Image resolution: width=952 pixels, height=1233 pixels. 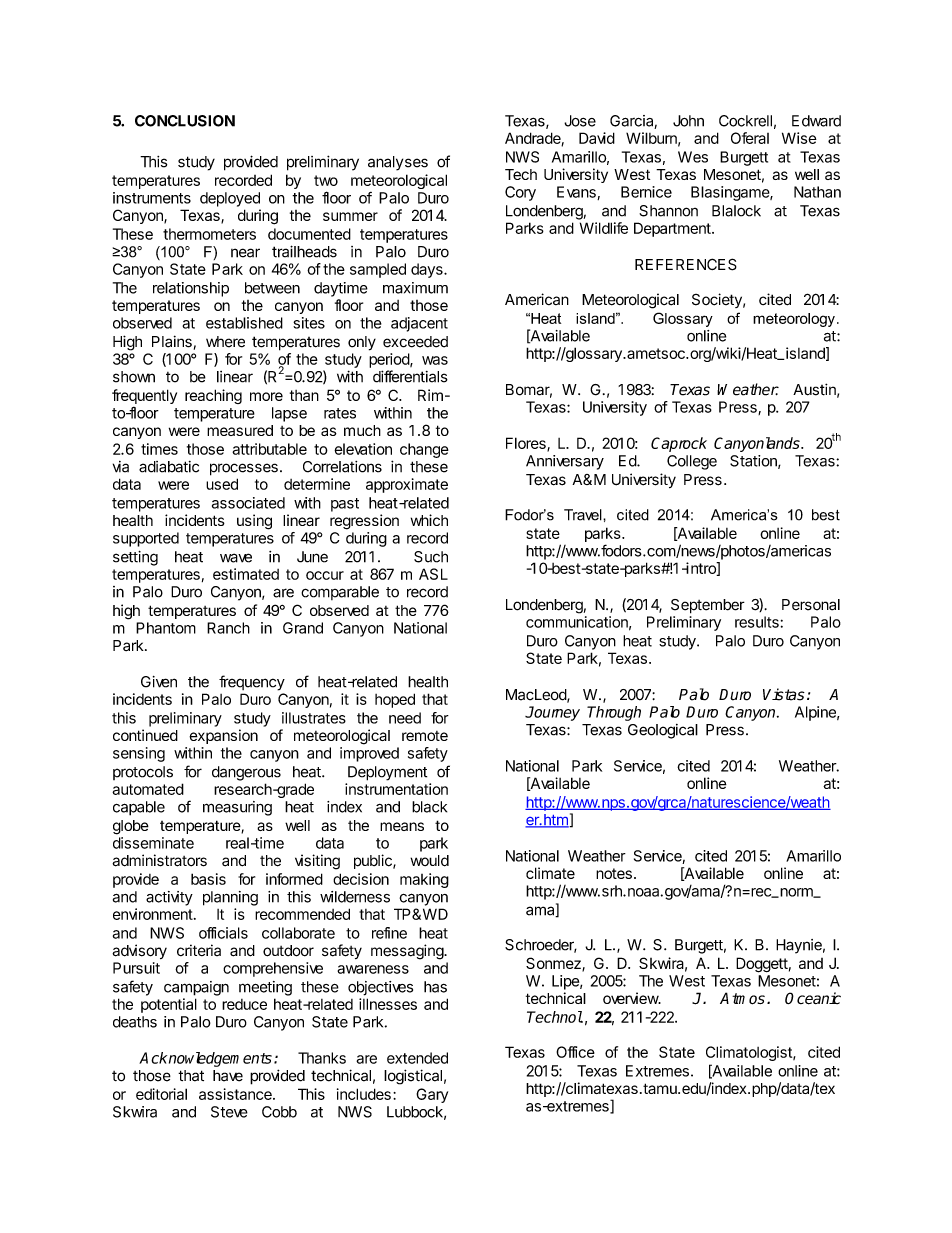 I want to click on was, so click(x=435, y=360).
